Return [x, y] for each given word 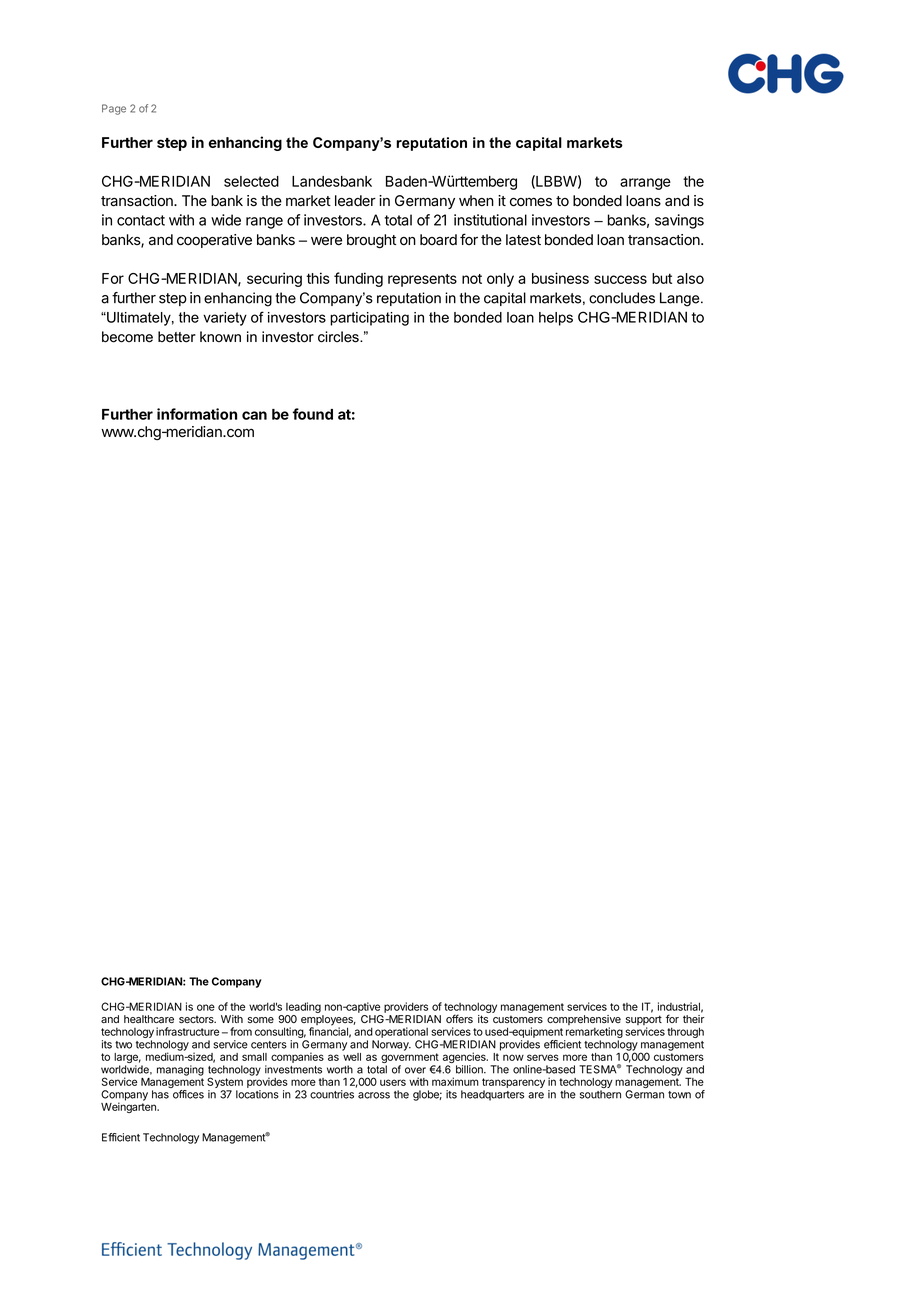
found [313, 414]
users [393, 1082]
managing [180, 1070]
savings [679, 221]
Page [114, 109]
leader [355, 201]
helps [556, 319]
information [197, 414]
